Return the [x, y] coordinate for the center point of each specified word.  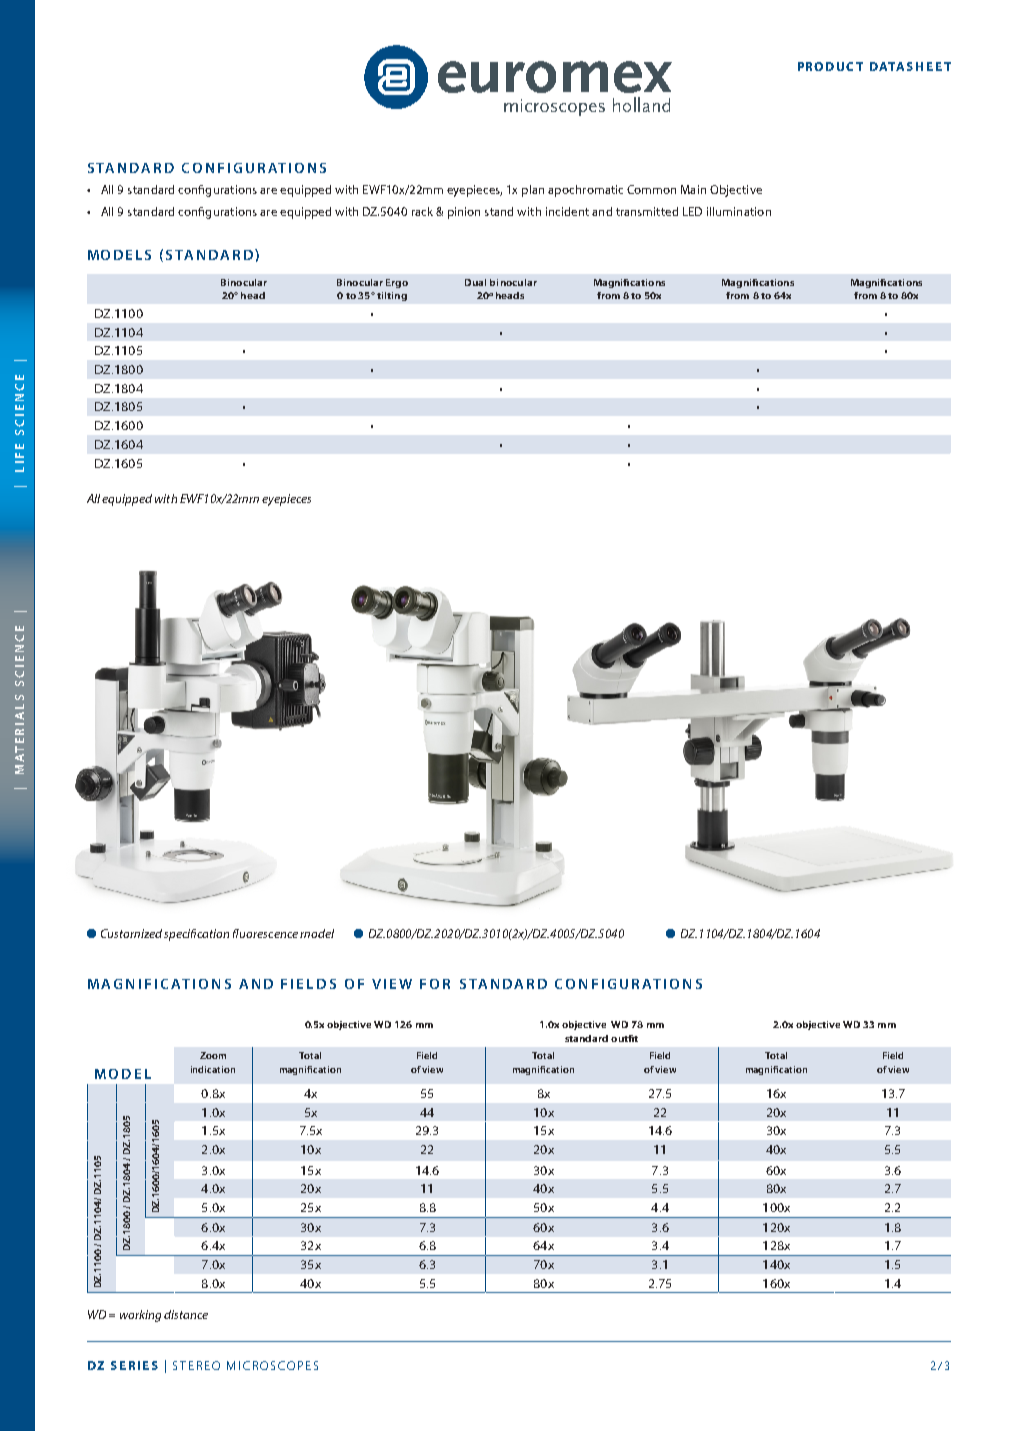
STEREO [196, 1365]
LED [692, 211]
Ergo [397, 283]
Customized [131, 933]
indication [213, 1069]
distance [186, 1314]
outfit [624, 1038]
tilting [392, 296]
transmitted [647, 211]
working [140, 1316]
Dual [475, 282]
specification [196, 935]
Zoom [213, 1055]
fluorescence [265, 933]
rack [422, 211]
